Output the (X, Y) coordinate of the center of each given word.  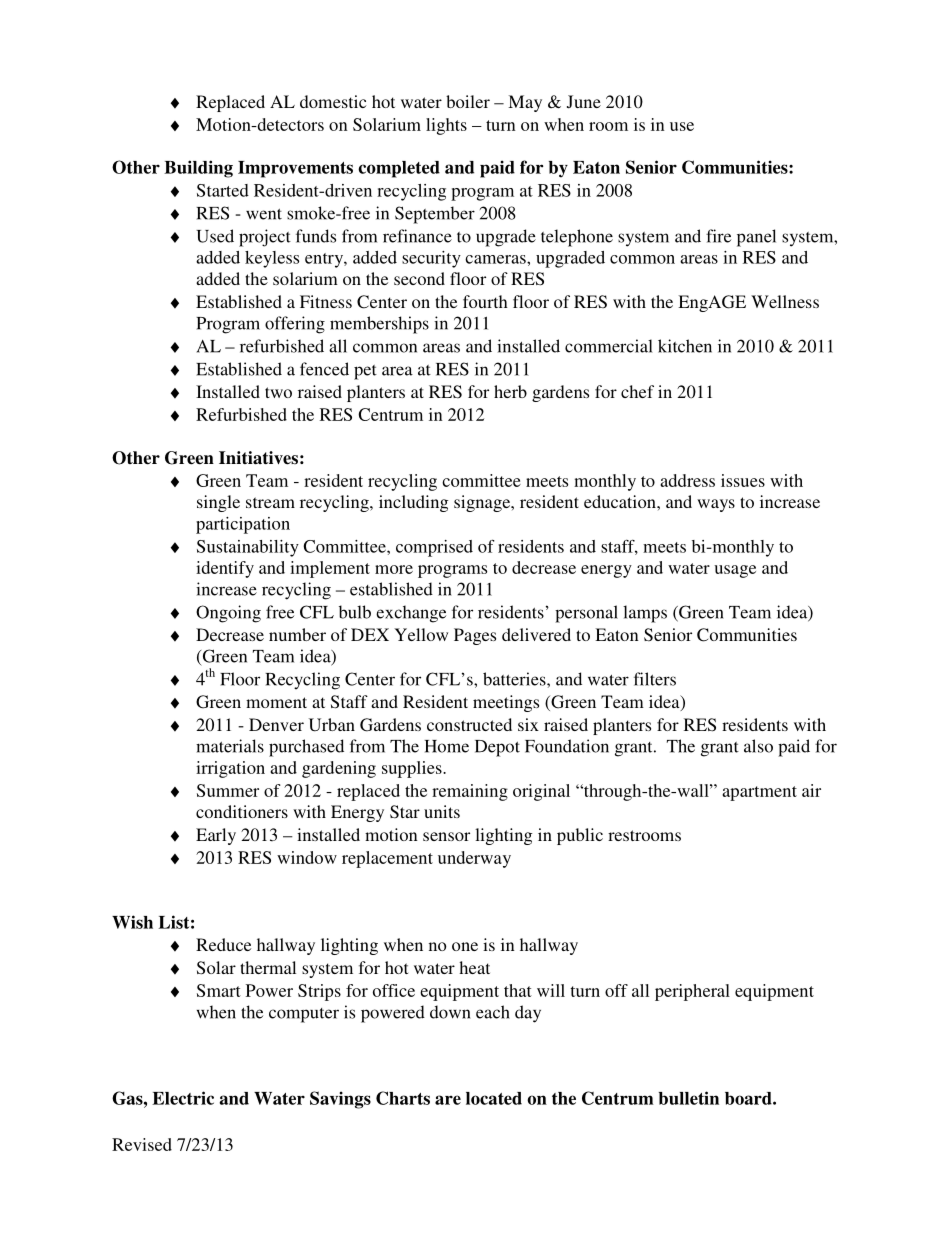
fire (718, 236)
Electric (183, 1098)
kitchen (685, 346)
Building (198, 169)
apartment (759, 793)
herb (510, 391)
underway (474, 859)
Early (216, 836)
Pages (475, 636)
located (494, 1098)
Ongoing (228, 614)
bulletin (689, 1098)
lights (446, 126)
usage (735, 571)
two (278, 392)
